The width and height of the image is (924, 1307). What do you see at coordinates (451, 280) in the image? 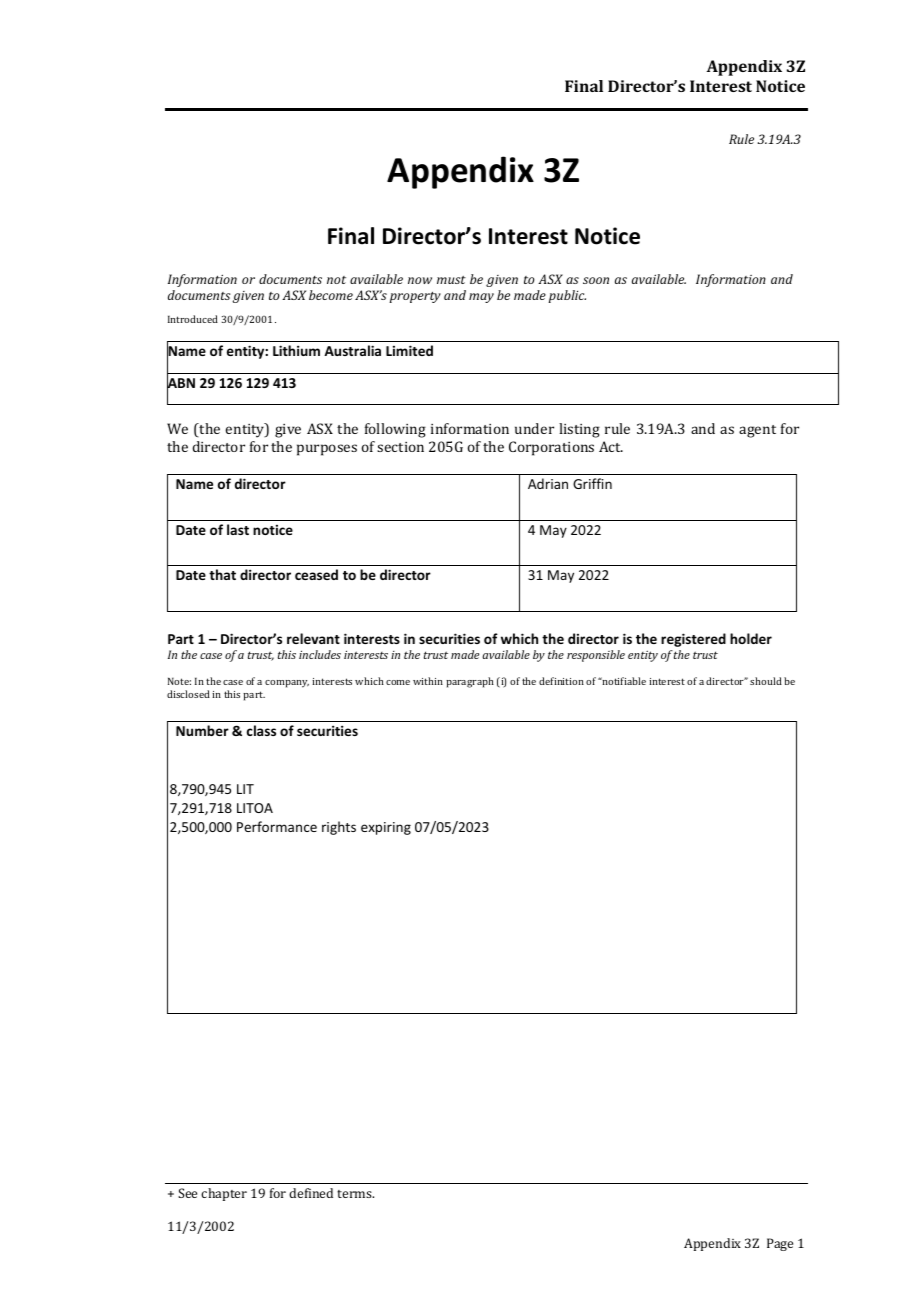
I see `must` at bounding box center [451, 280].
